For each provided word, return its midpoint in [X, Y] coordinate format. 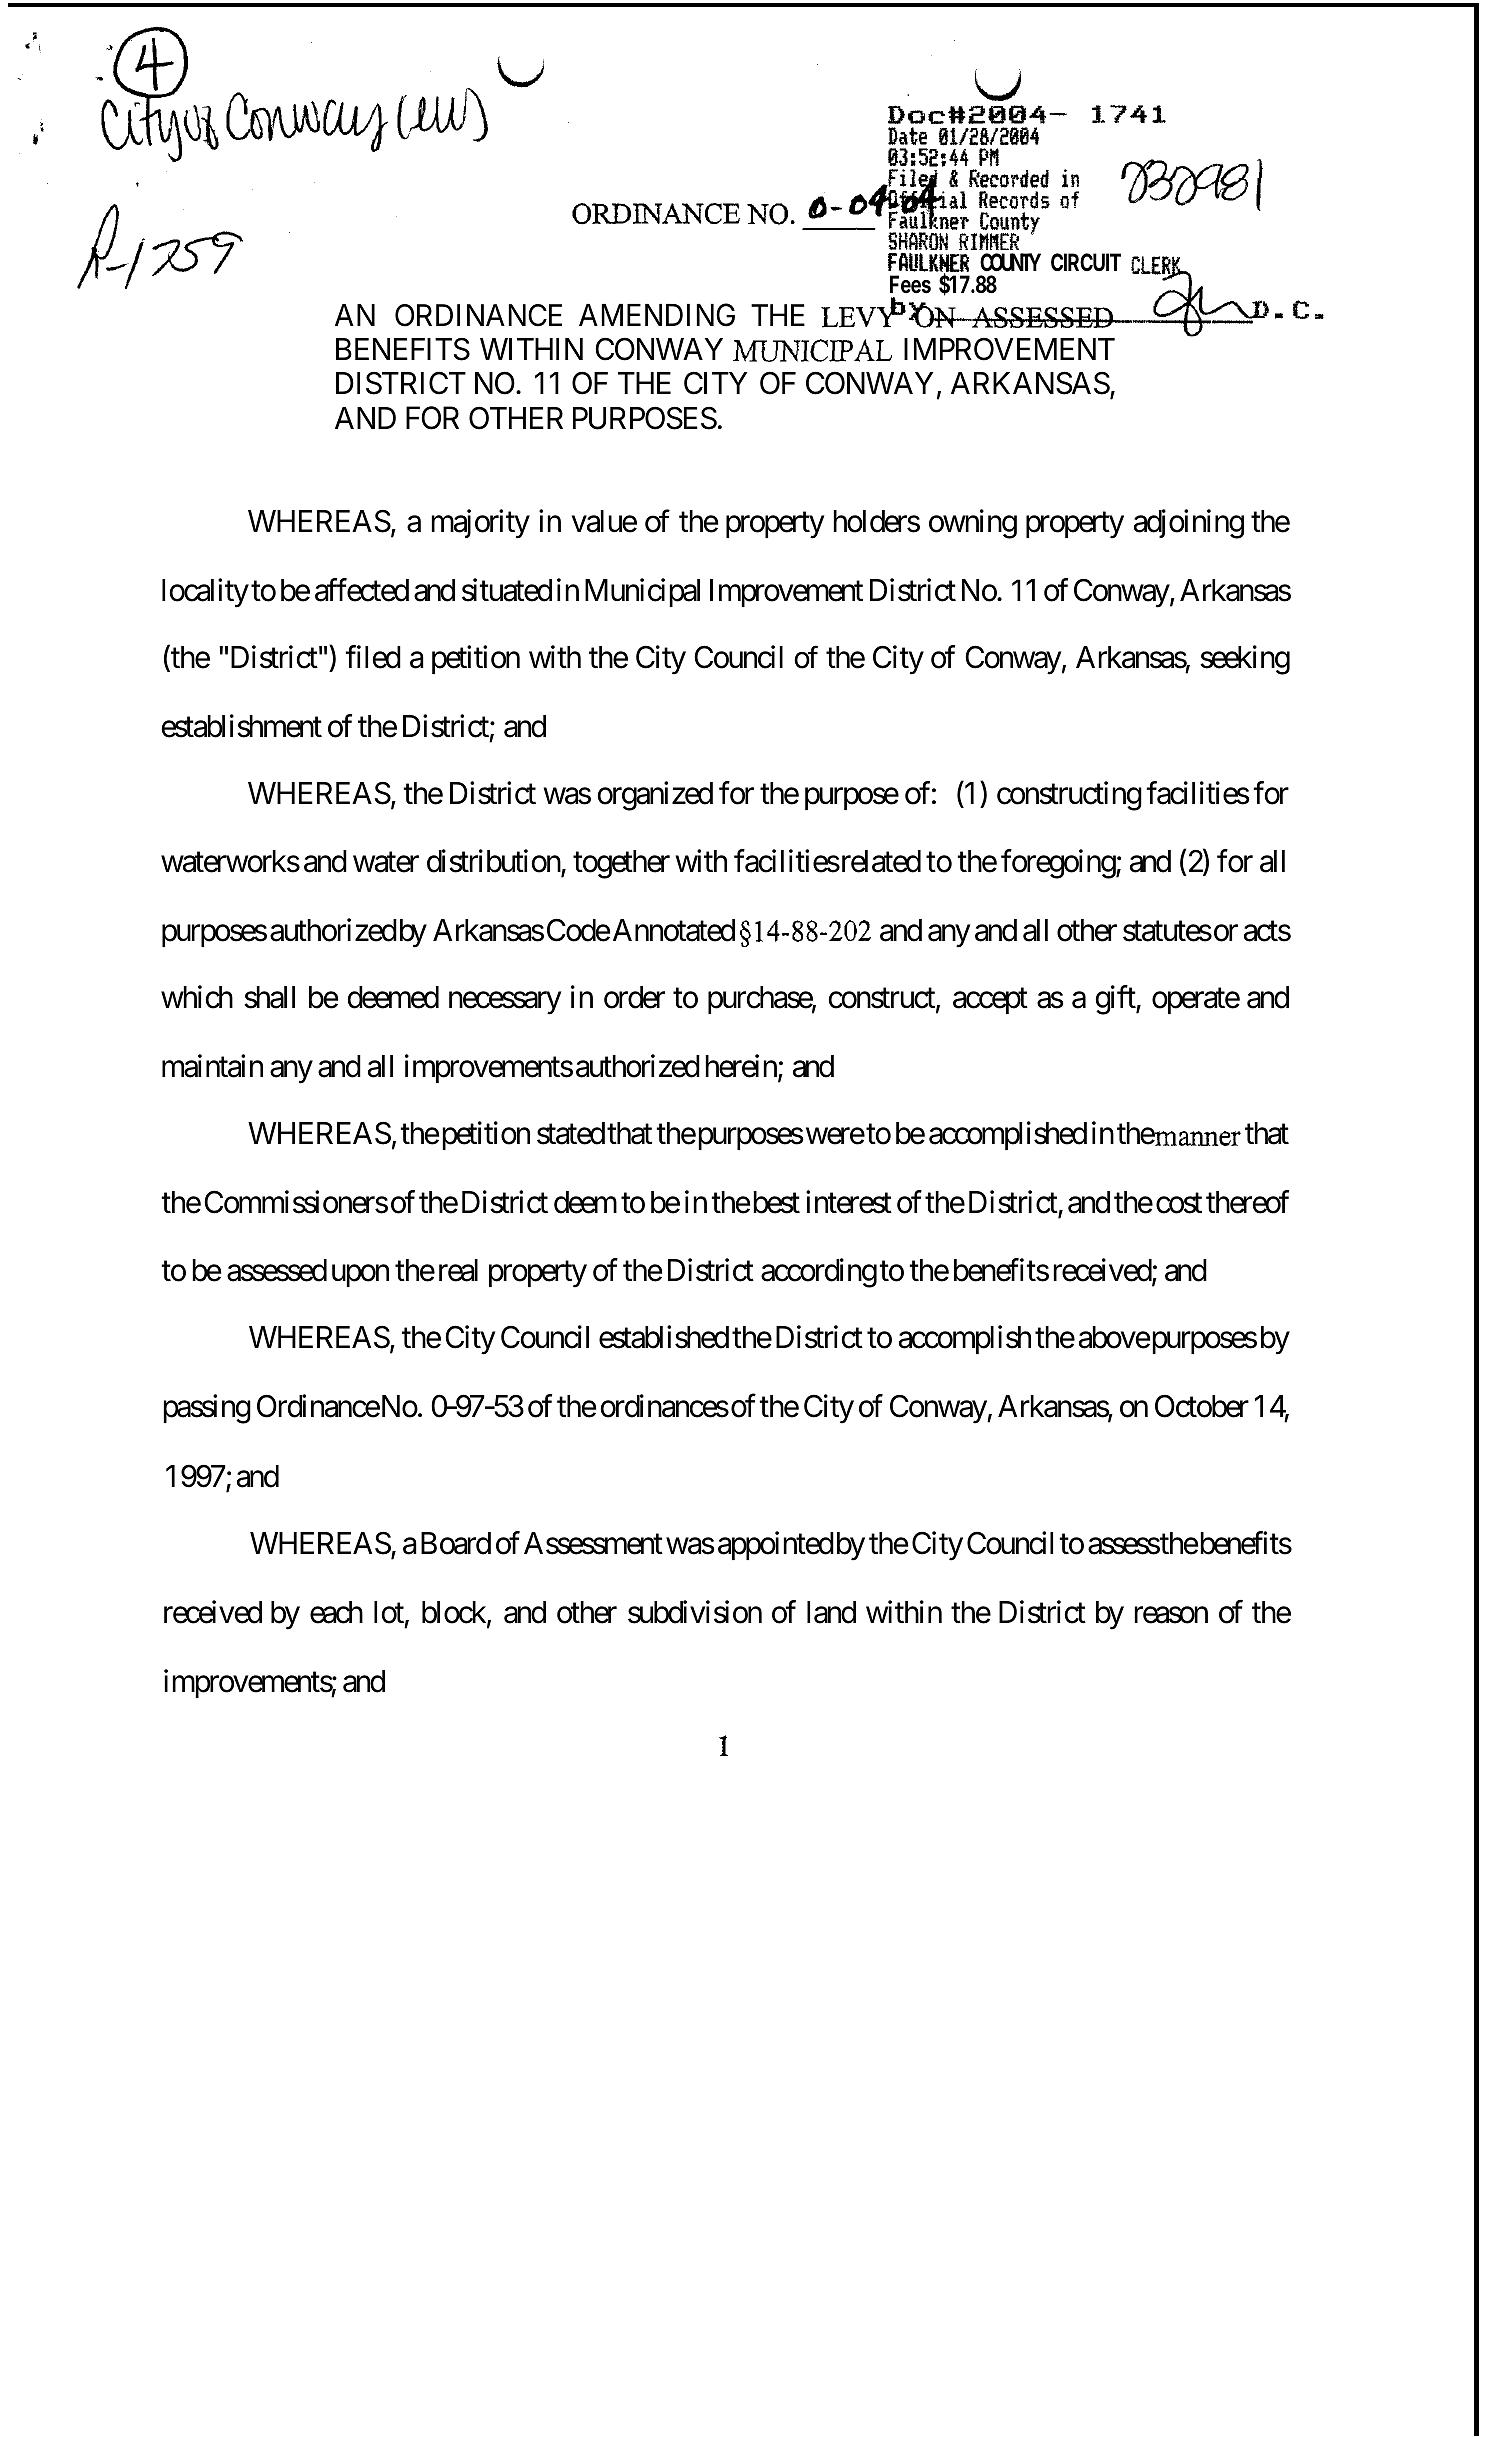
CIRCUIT [1086, 262]
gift [1116, 1000]
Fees [910, 284]
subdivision [695, 1612]
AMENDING [657, 315]
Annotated [674, 930]
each [336, 1612]
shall [269, 997]
